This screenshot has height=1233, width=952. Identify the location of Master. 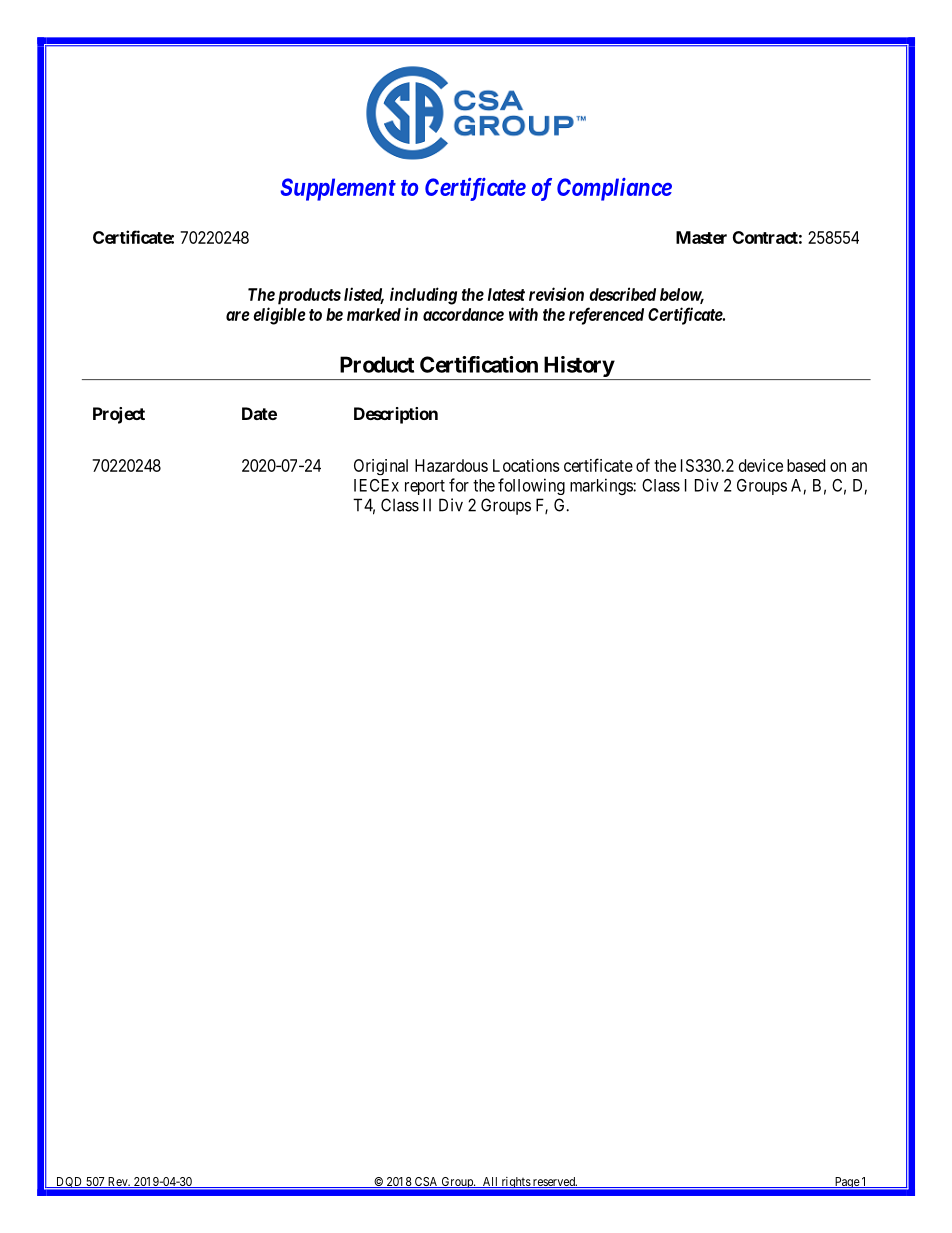
(701, 237).
